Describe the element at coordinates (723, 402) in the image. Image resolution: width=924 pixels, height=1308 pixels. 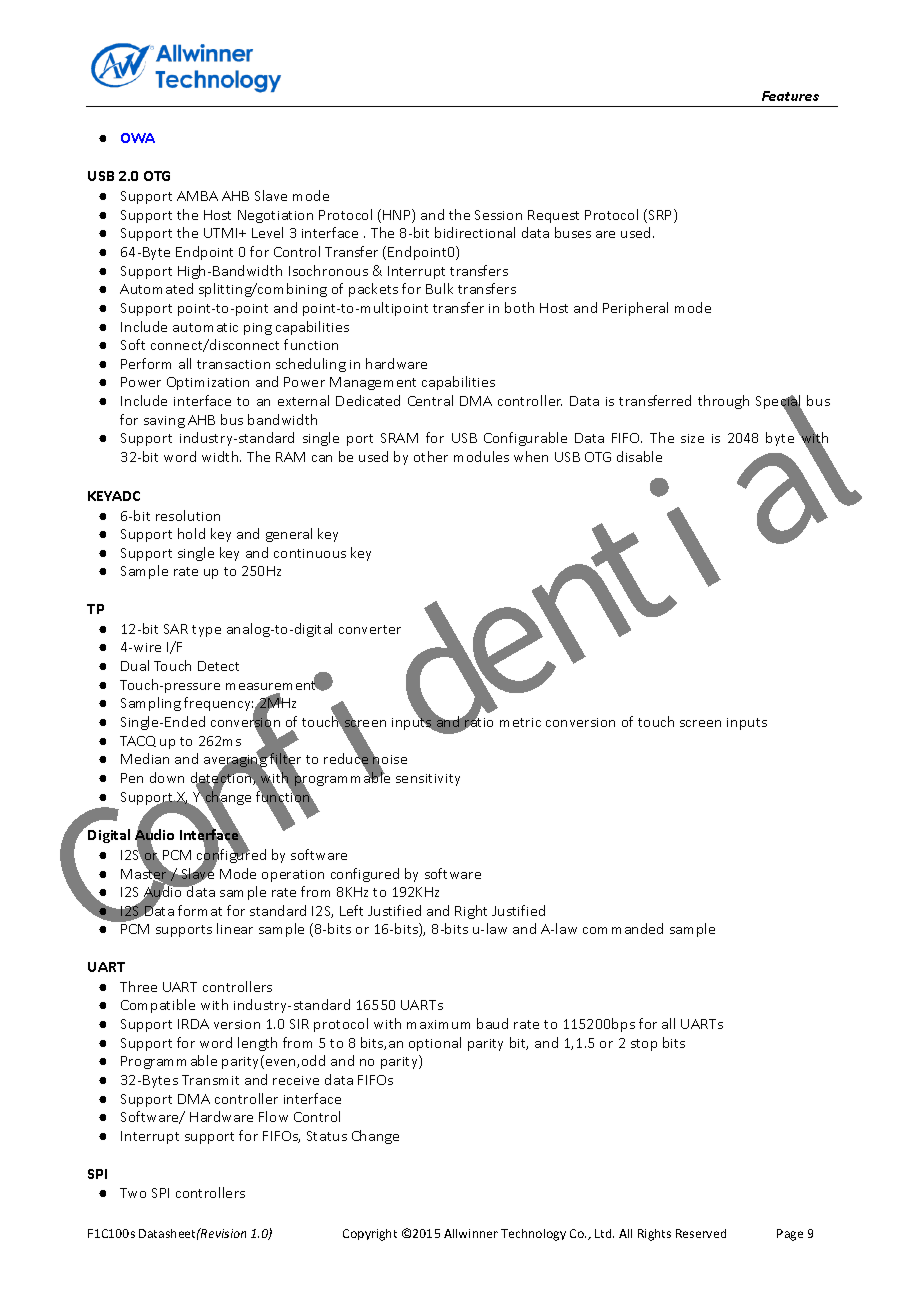
I see `through` at that location.
